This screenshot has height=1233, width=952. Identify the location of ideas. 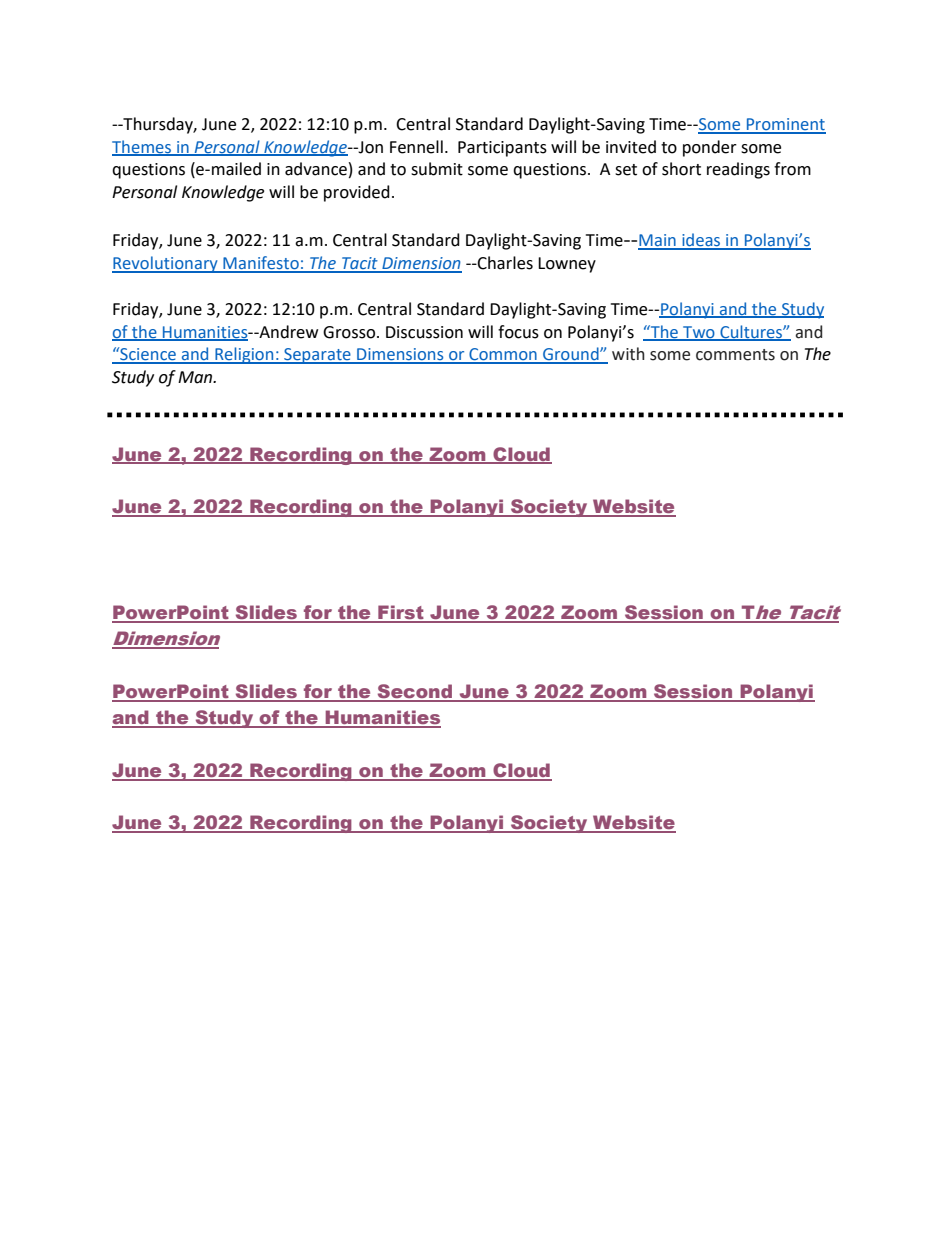
(701, 241).
